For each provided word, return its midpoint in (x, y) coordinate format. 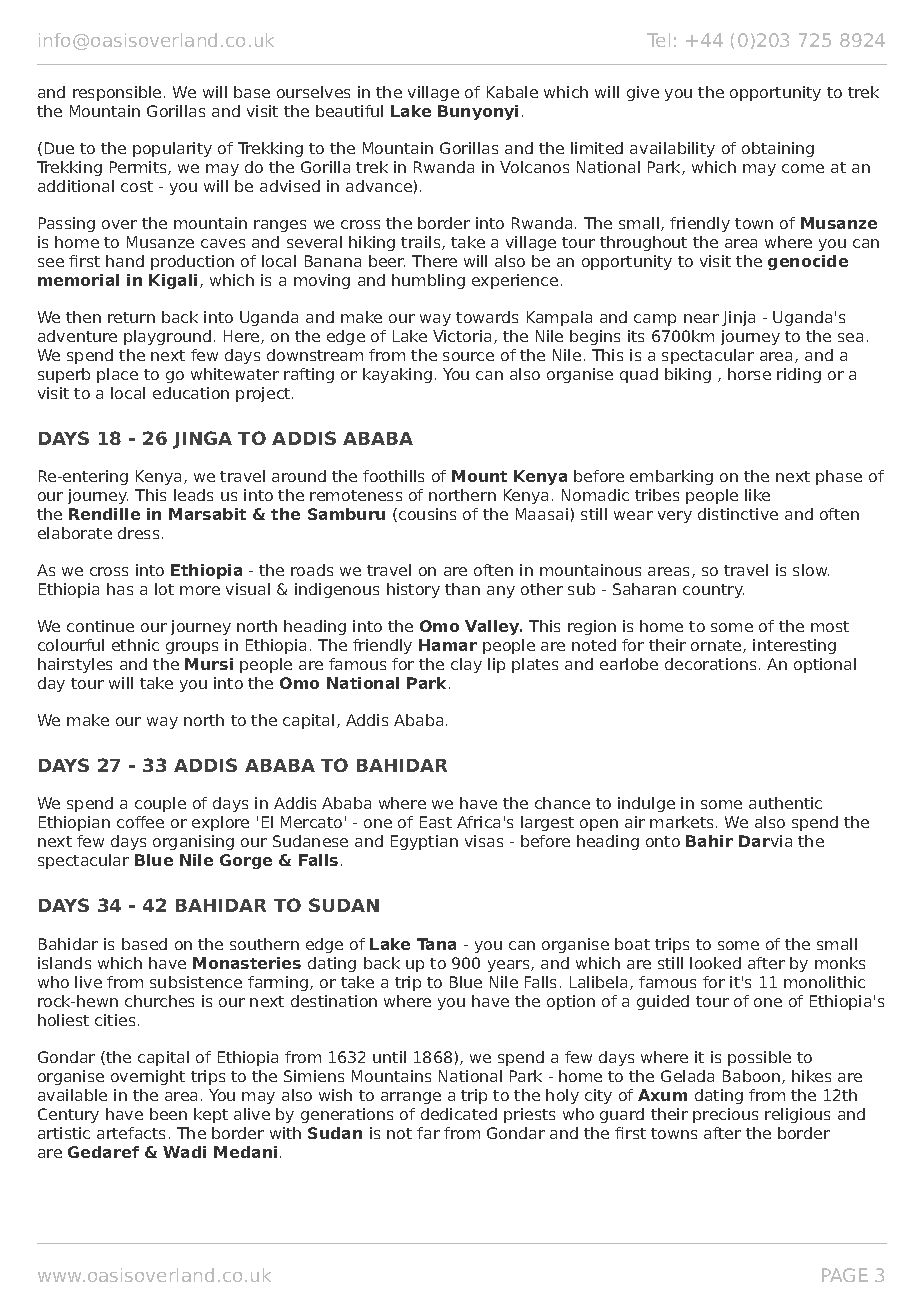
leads (193, 495)
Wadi (184, 1152)
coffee (140, 822)
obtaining (778, 149)
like (757, 495)
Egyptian (424, 842)
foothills (393, 476)
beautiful (349, 111)
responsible (117, 93)
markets (681, 822)
